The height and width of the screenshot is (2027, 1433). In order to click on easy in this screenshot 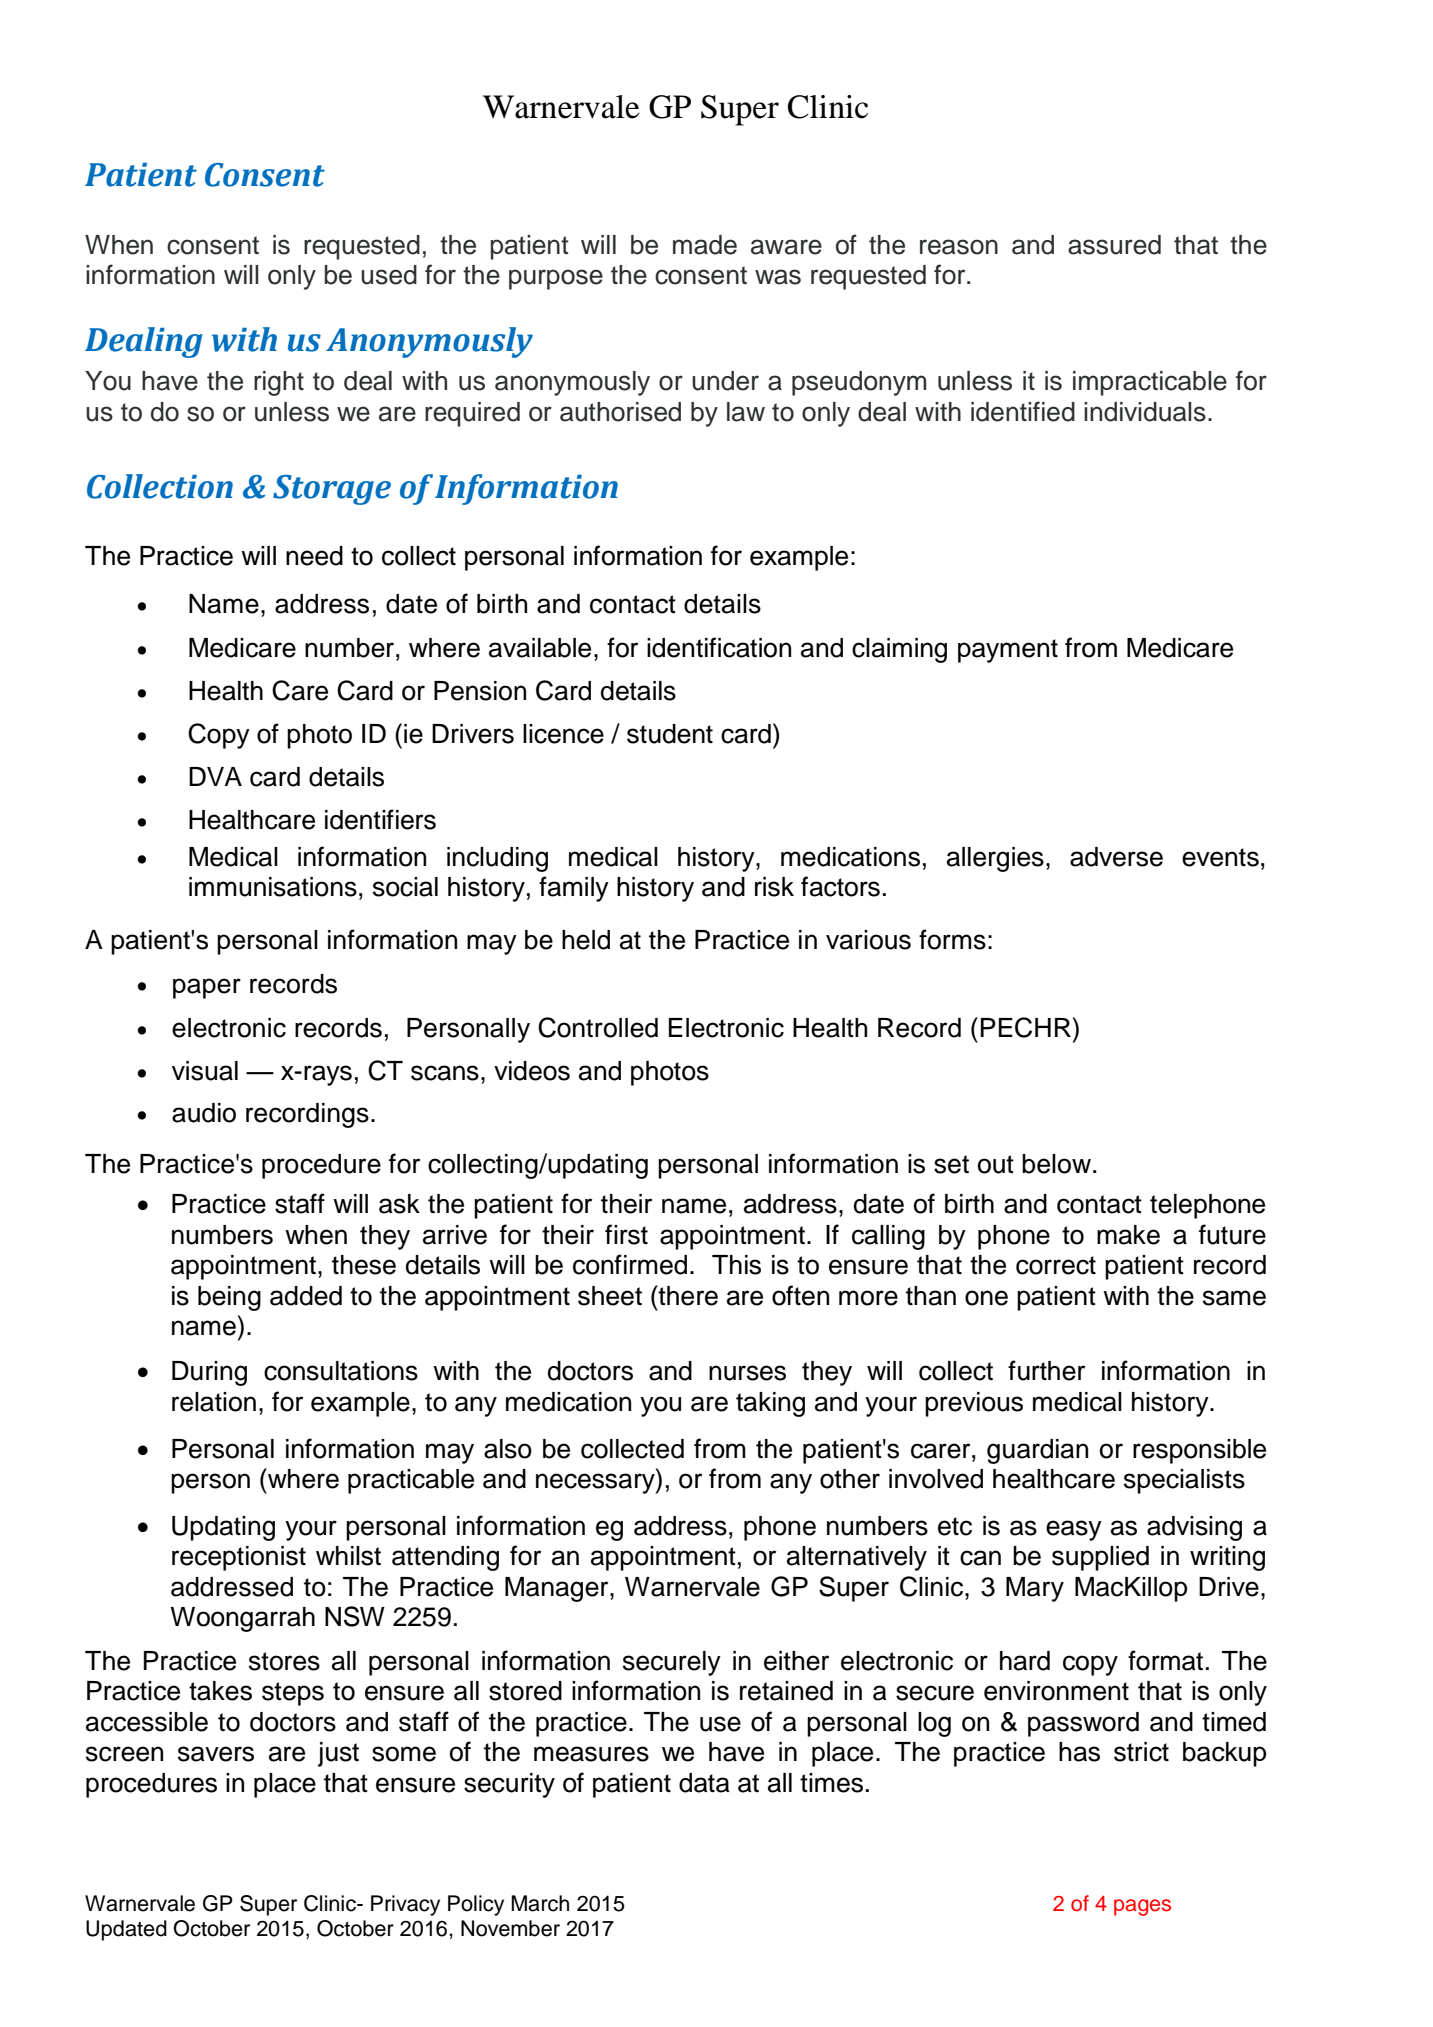, I will do `click(1074, 1530)`.
